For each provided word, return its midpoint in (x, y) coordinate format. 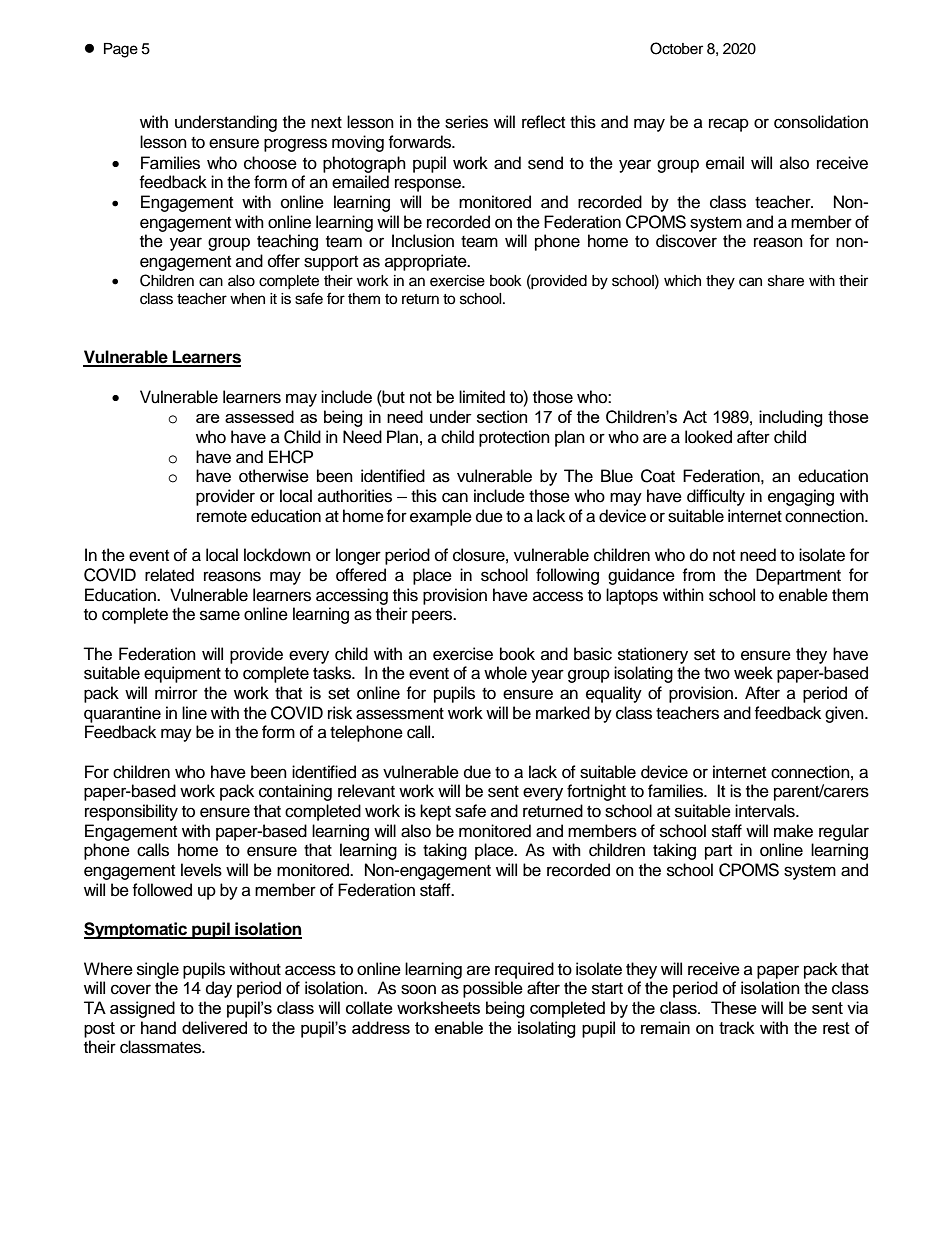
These (734, 1007)
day (219, 989)
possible (493, 989)
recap (729, 125)
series (466, 122)
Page (121, 50)
